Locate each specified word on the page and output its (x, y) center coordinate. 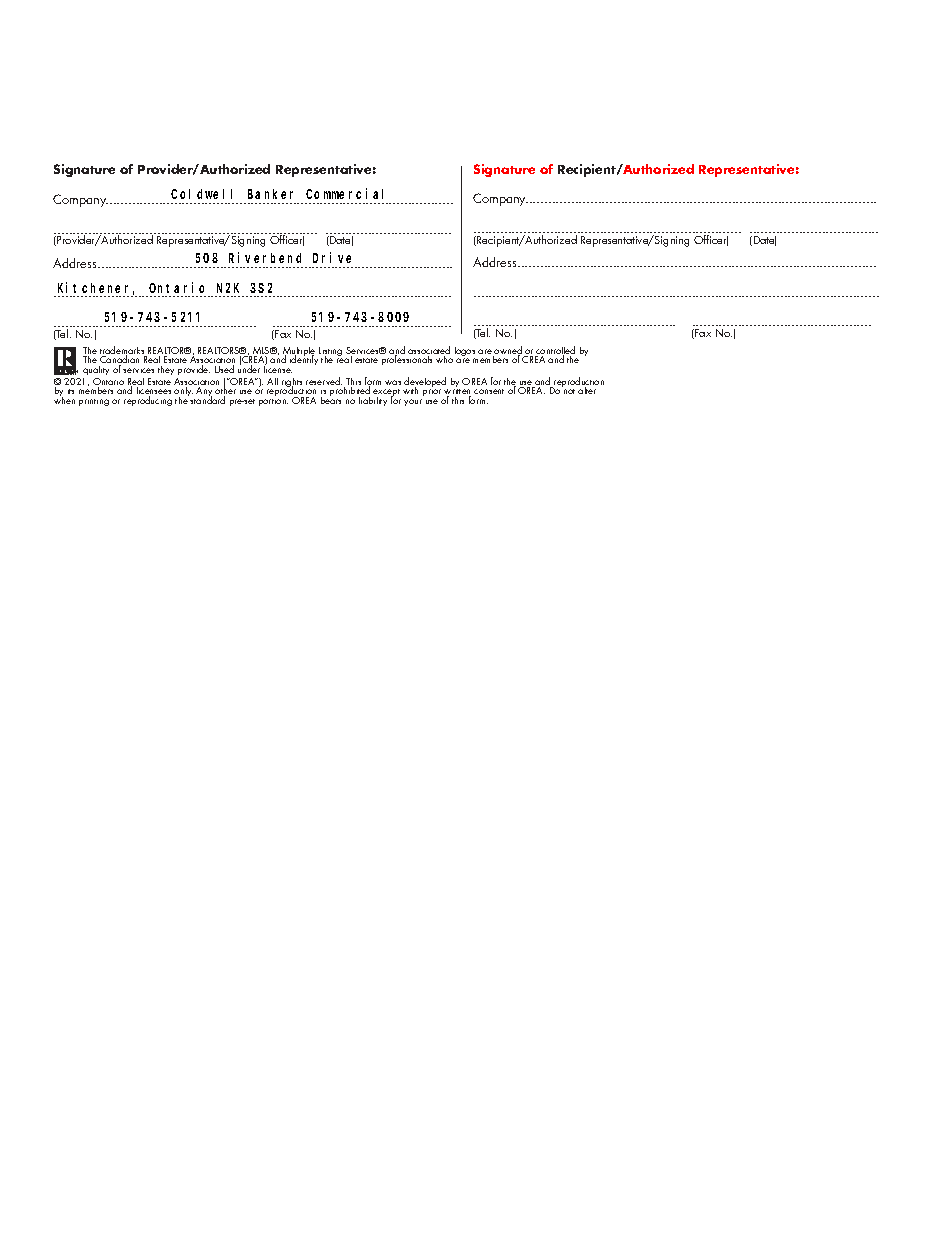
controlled (555, 351)
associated (429, 351)
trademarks (123, 351)
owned (507, 351)
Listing (330, 353)
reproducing (148, 401)
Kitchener (96, 288)
